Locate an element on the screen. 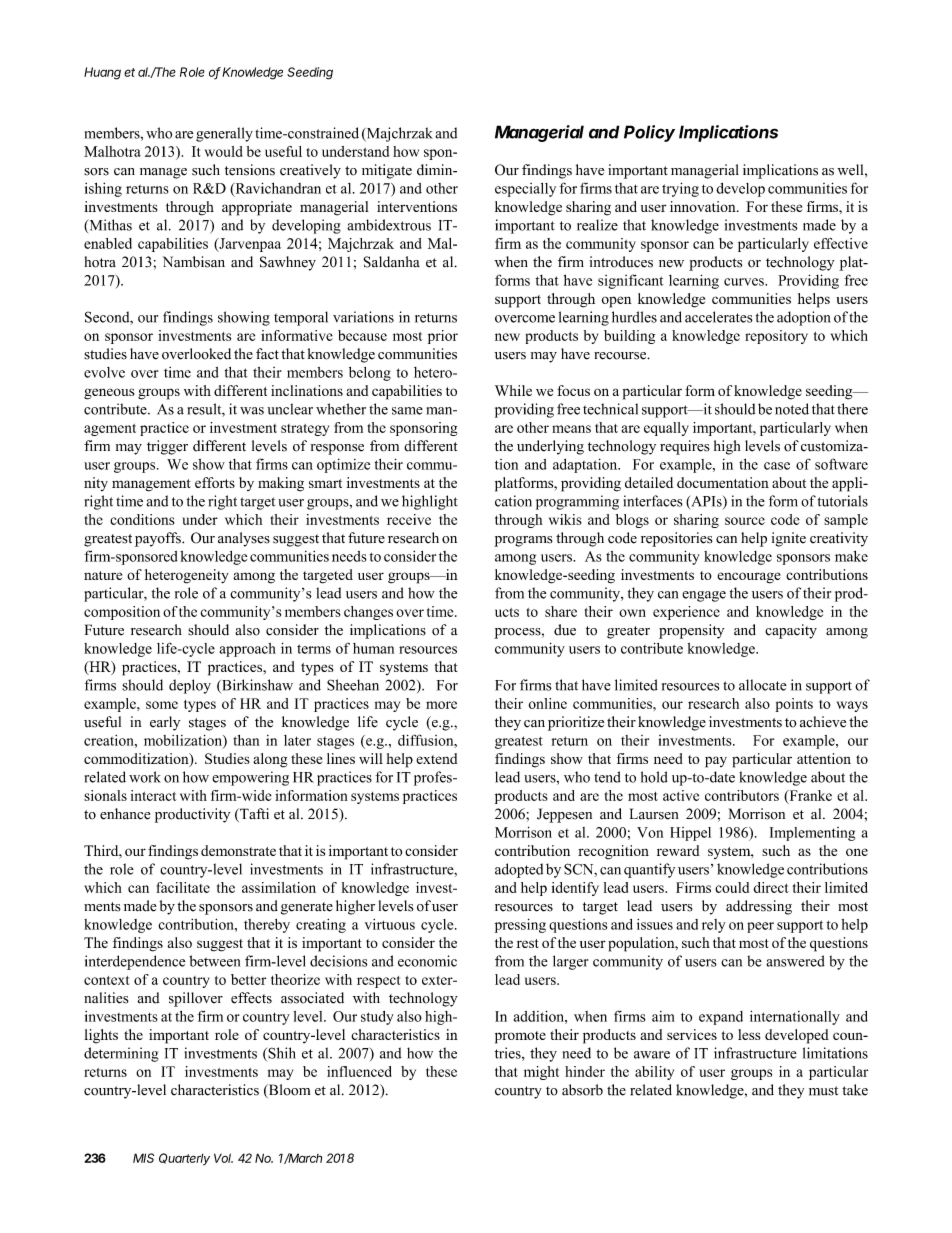 This screenshot has height=1233, width=952. capacity is located at coordinates (791, 631).
